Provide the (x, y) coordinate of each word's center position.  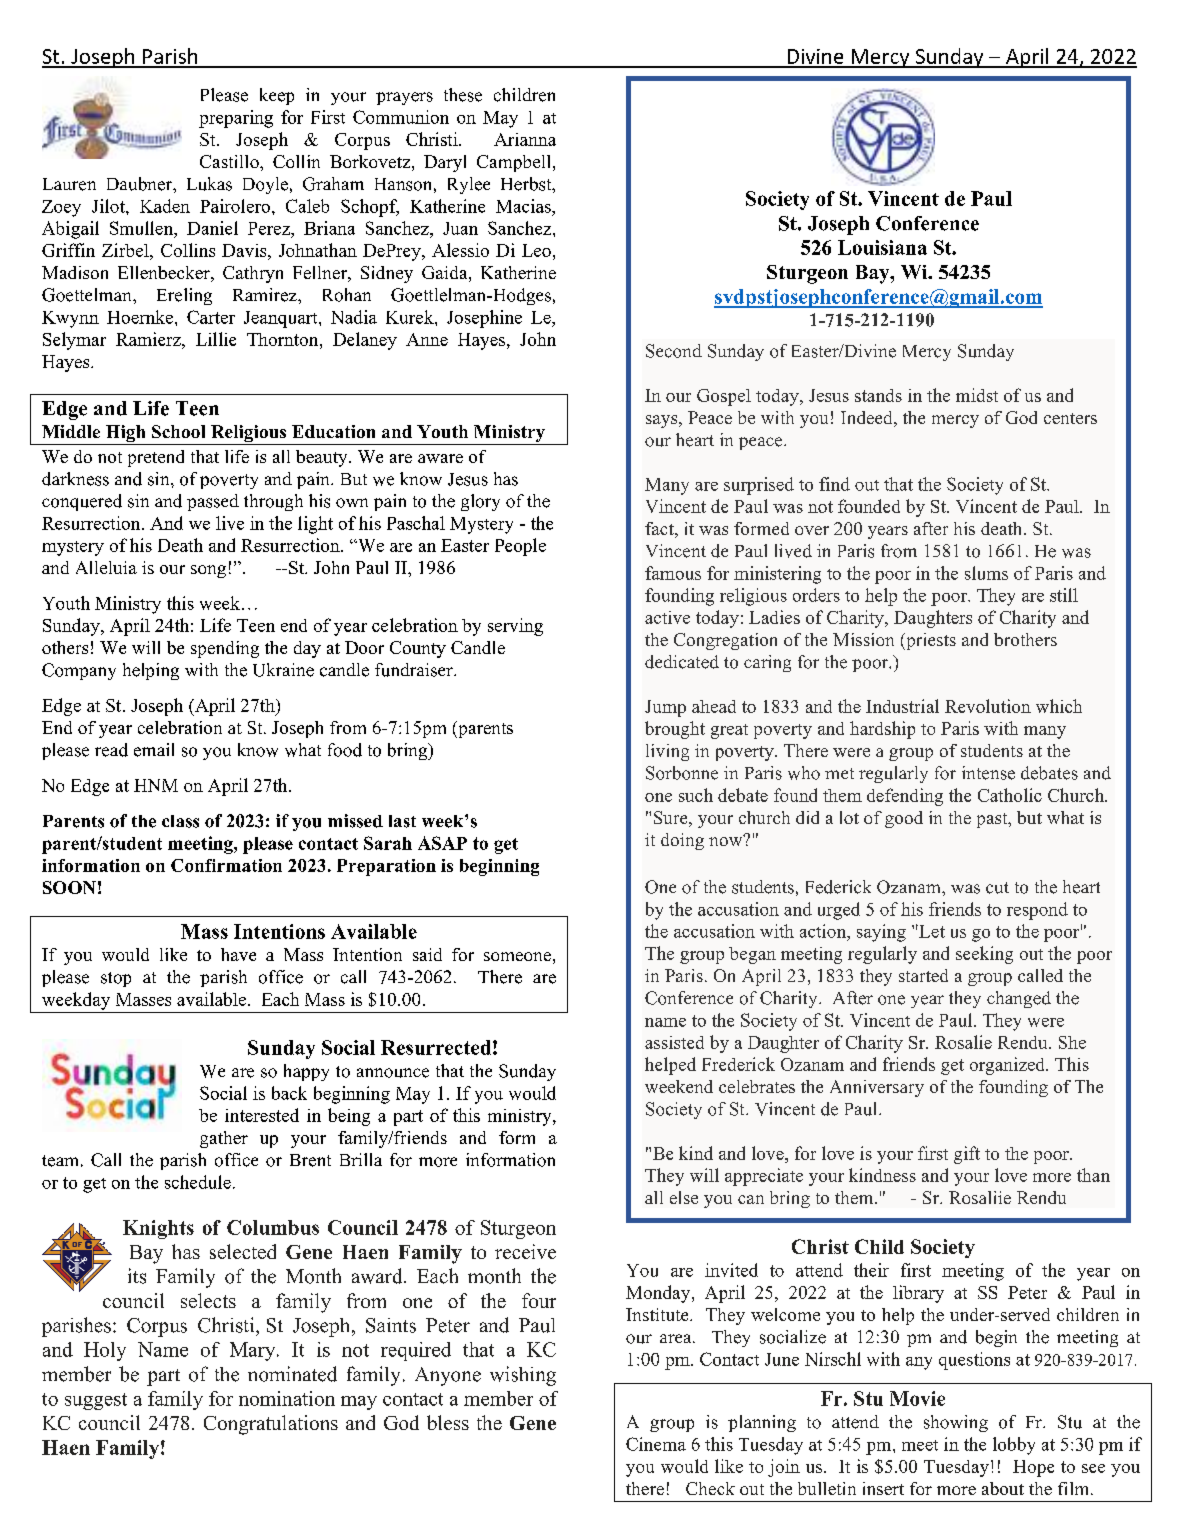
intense (988, 773)
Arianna (525, 139)
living (667, 752)
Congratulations (271, 1425)
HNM (156, 785)
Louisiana (882, 247)
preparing (236, 119)
